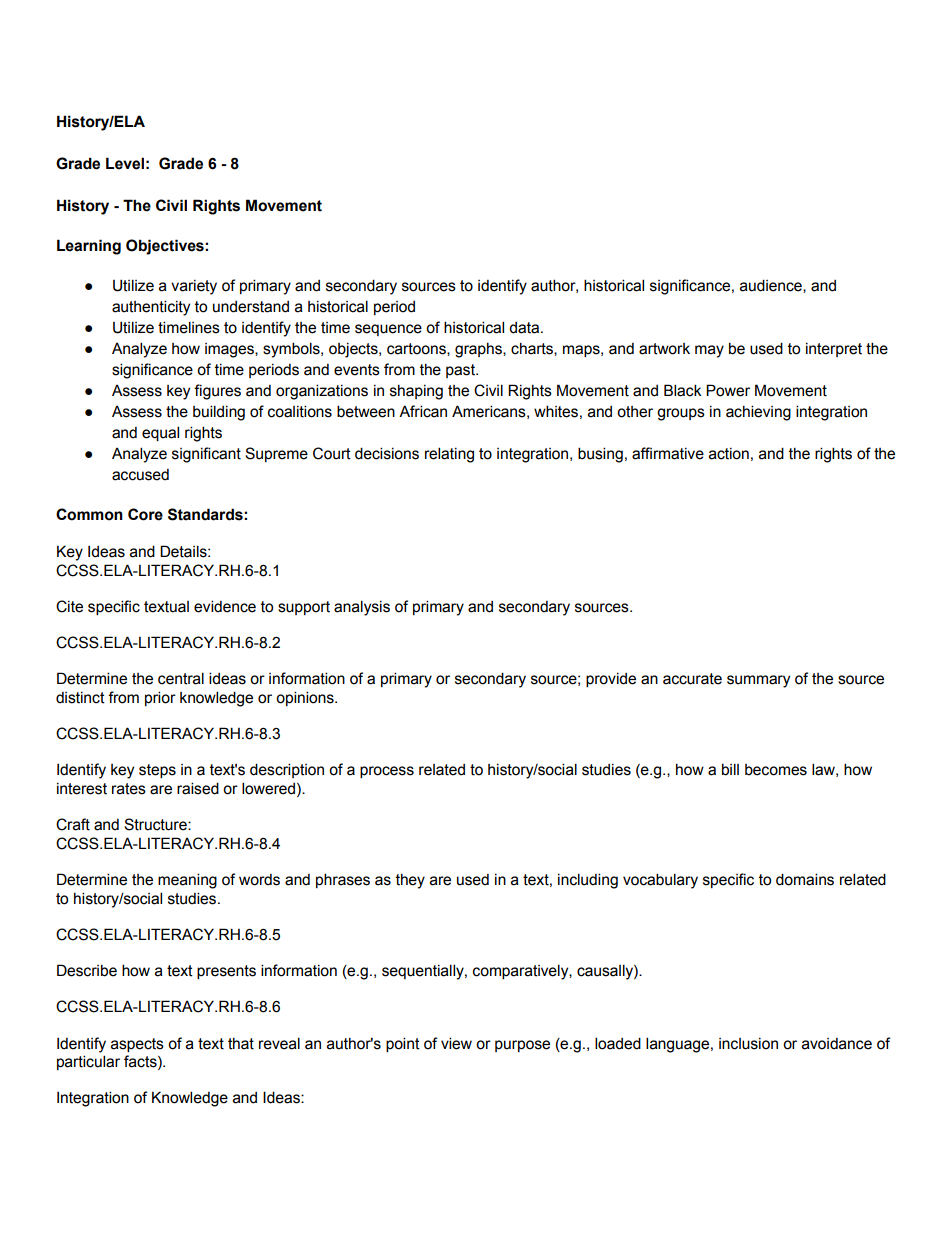 This page has height=1233, width=952. I want to click on analysis, so click(362, 608).
